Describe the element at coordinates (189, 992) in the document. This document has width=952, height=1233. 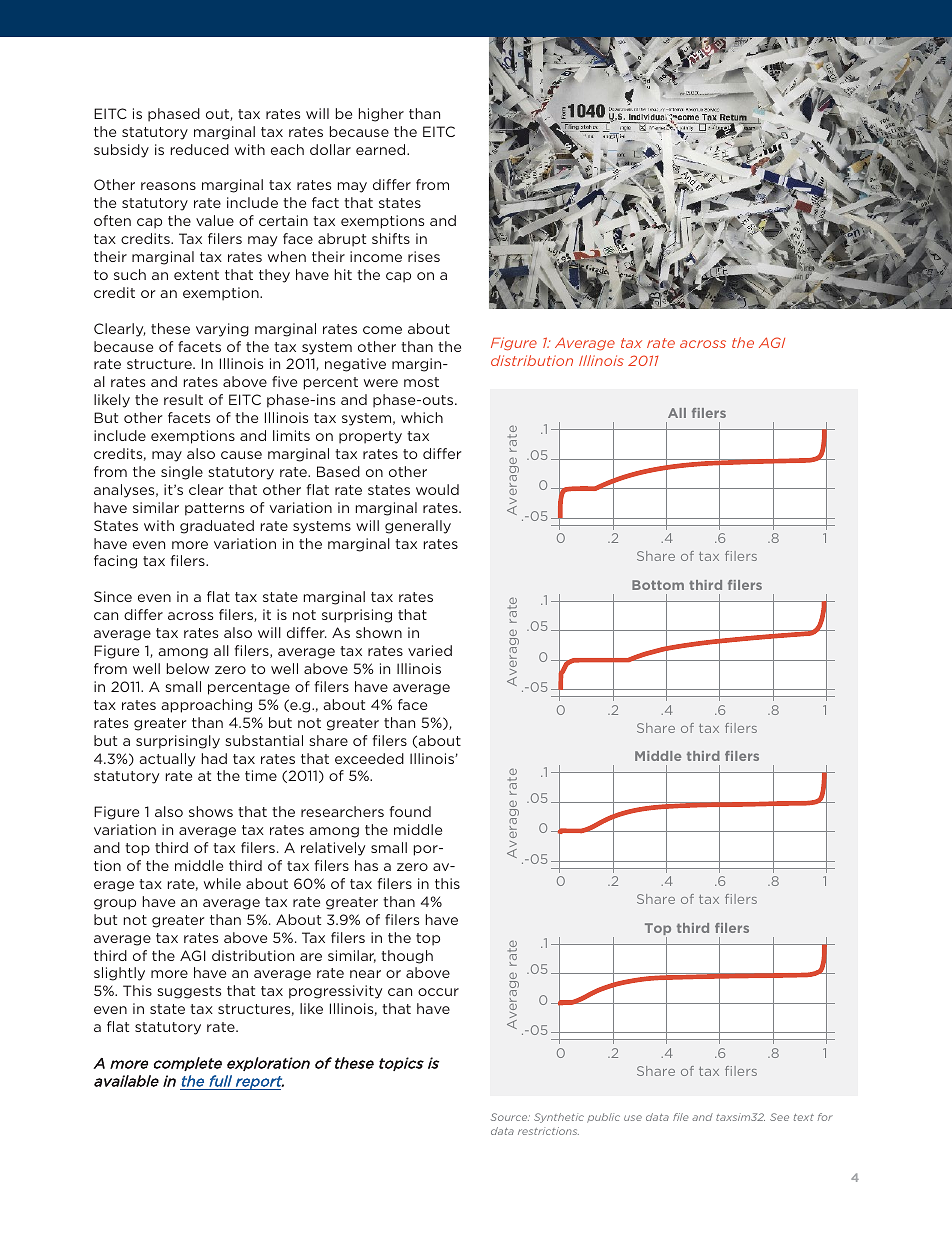
I see `suggests` at that location.
